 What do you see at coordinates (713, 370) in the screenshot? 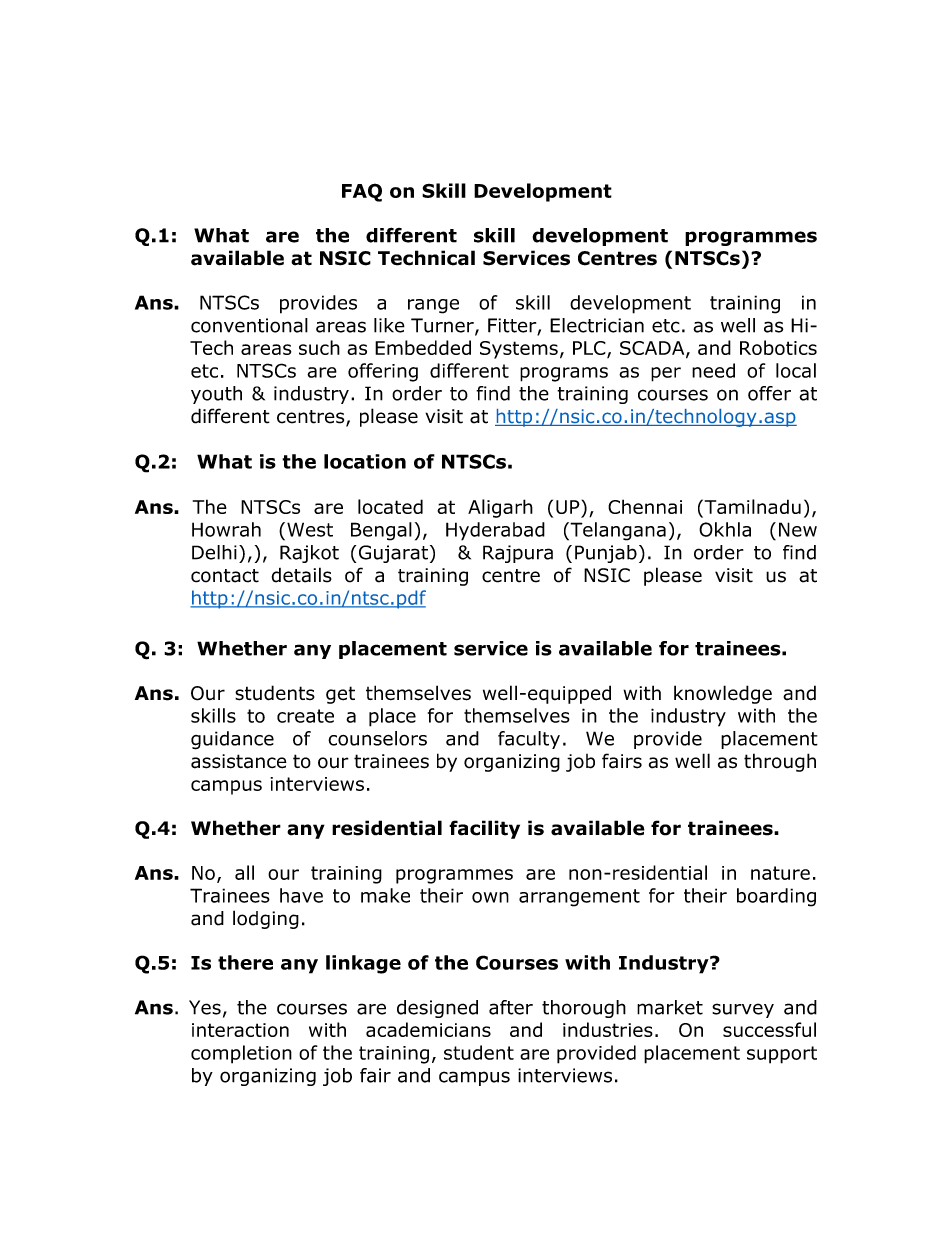
I see `need` at bounding box center [713, 370].
